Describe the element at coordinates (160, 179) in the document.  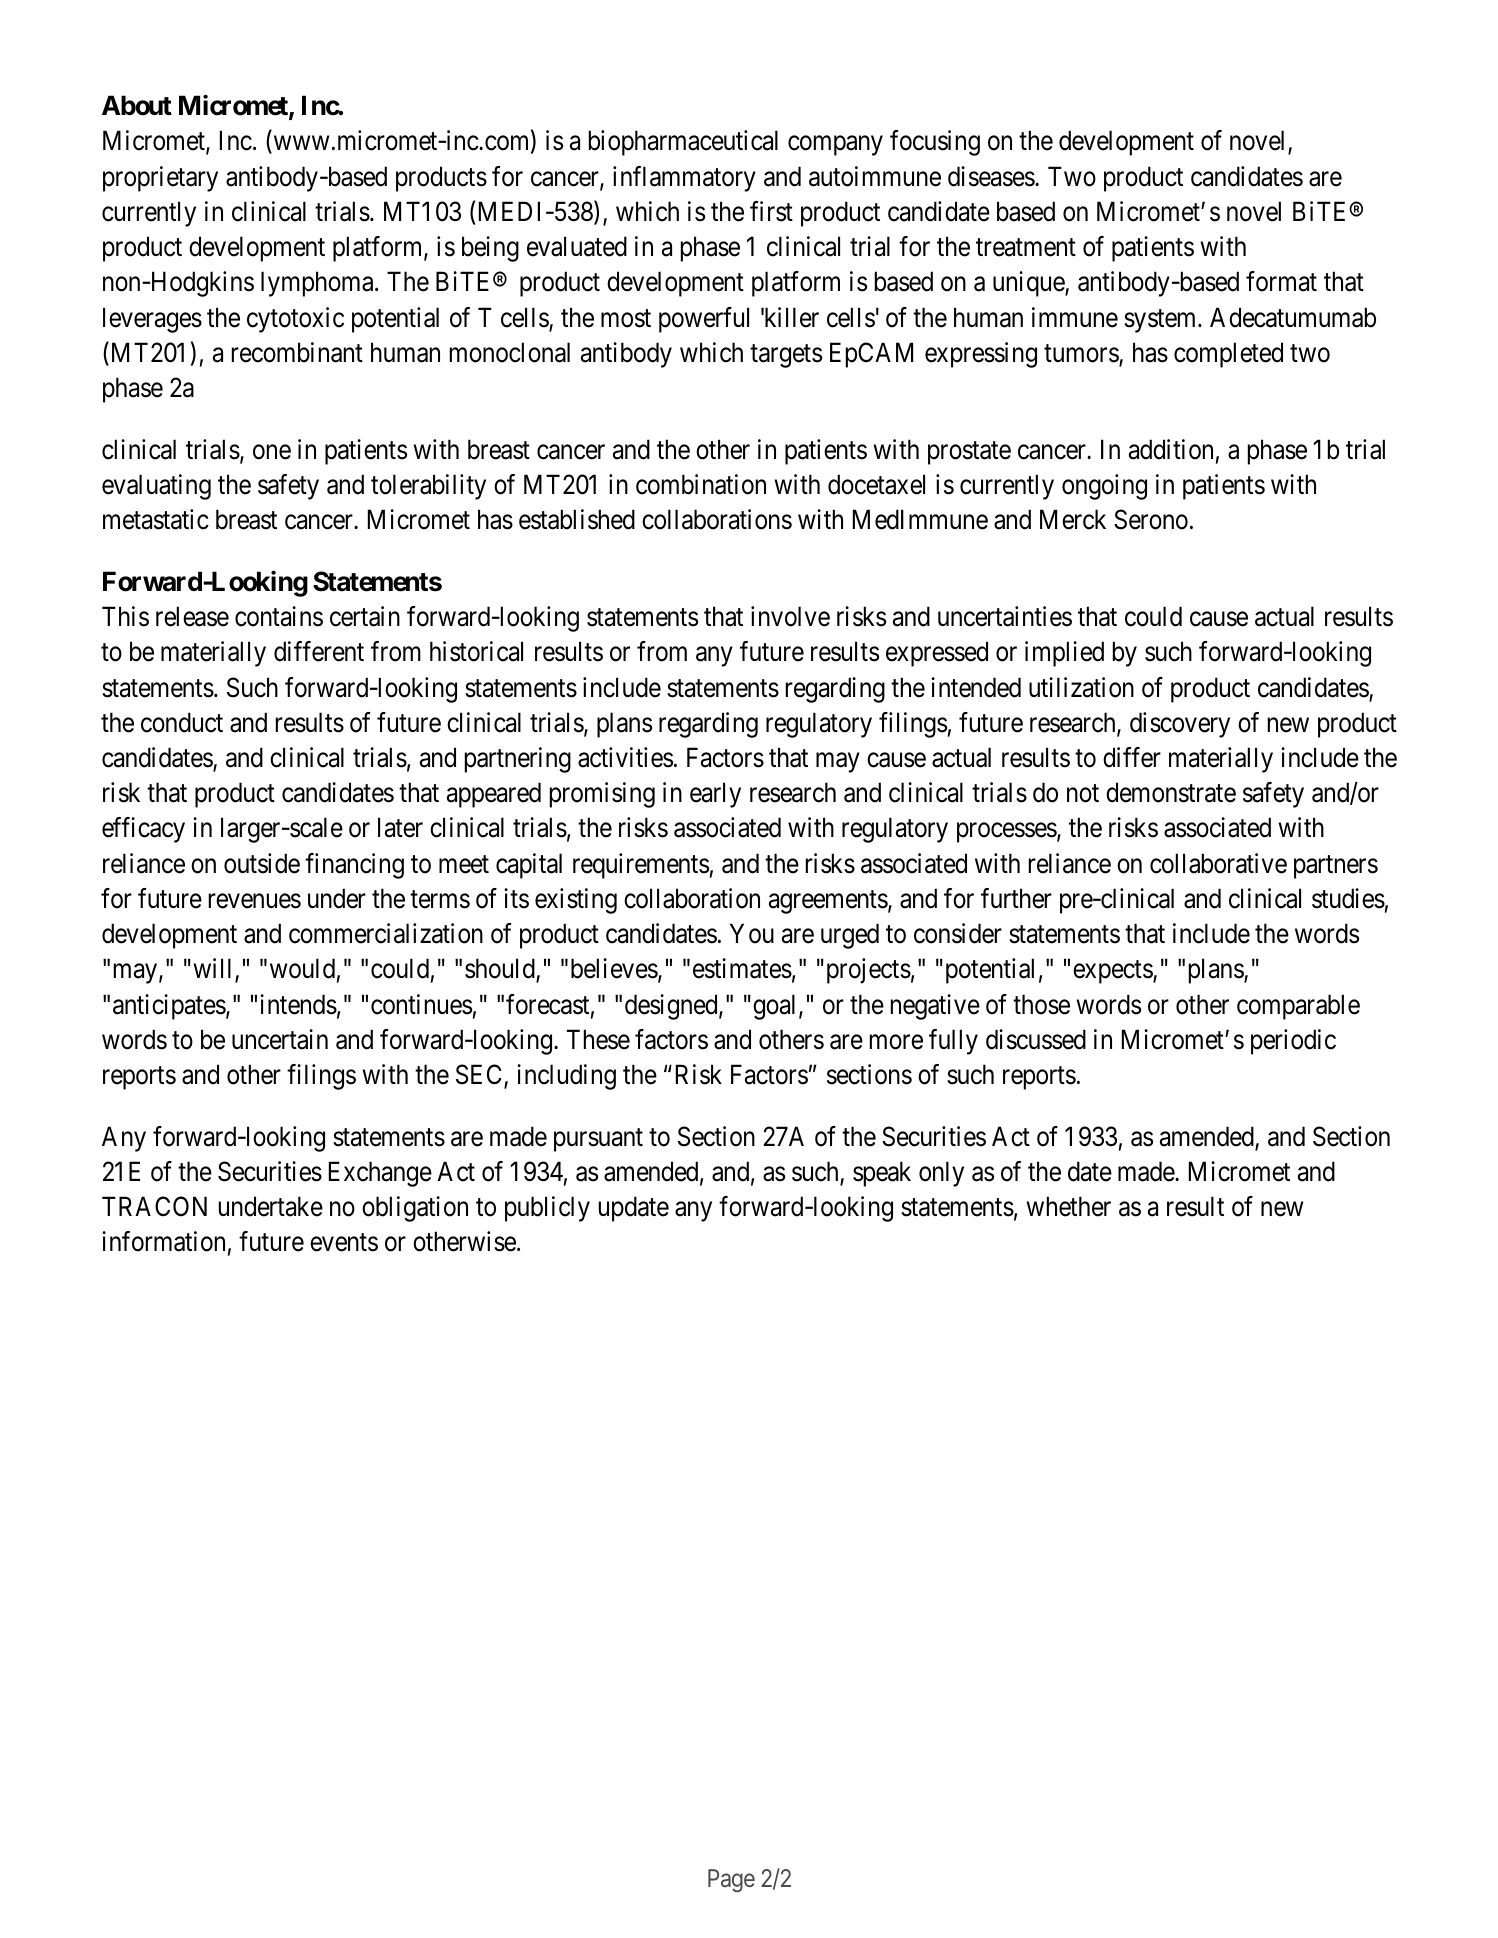
I see `proprietary` at that location.
